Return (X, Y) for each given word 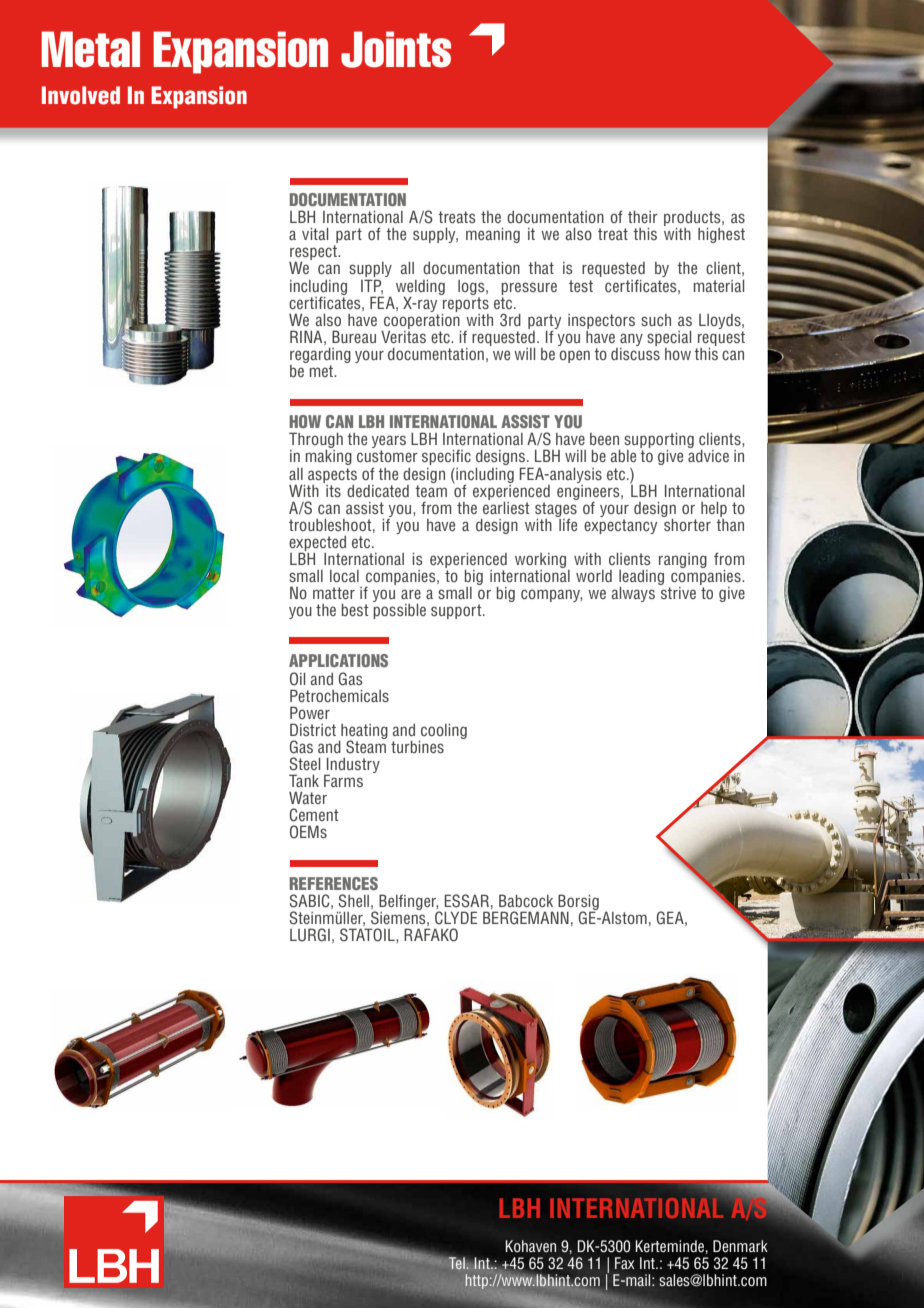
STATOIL (368, 935)
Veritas (403, 335)
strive (677, 591)
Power (310, 712)
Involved (81, 95)
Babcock (526, 900)
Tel (457, 1263)
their (643, 217)
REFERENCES (333, 883)
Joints (396, 49)
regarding (320, 355)
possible (399, 611)
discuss (635, 352)
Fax (625, 1263)
